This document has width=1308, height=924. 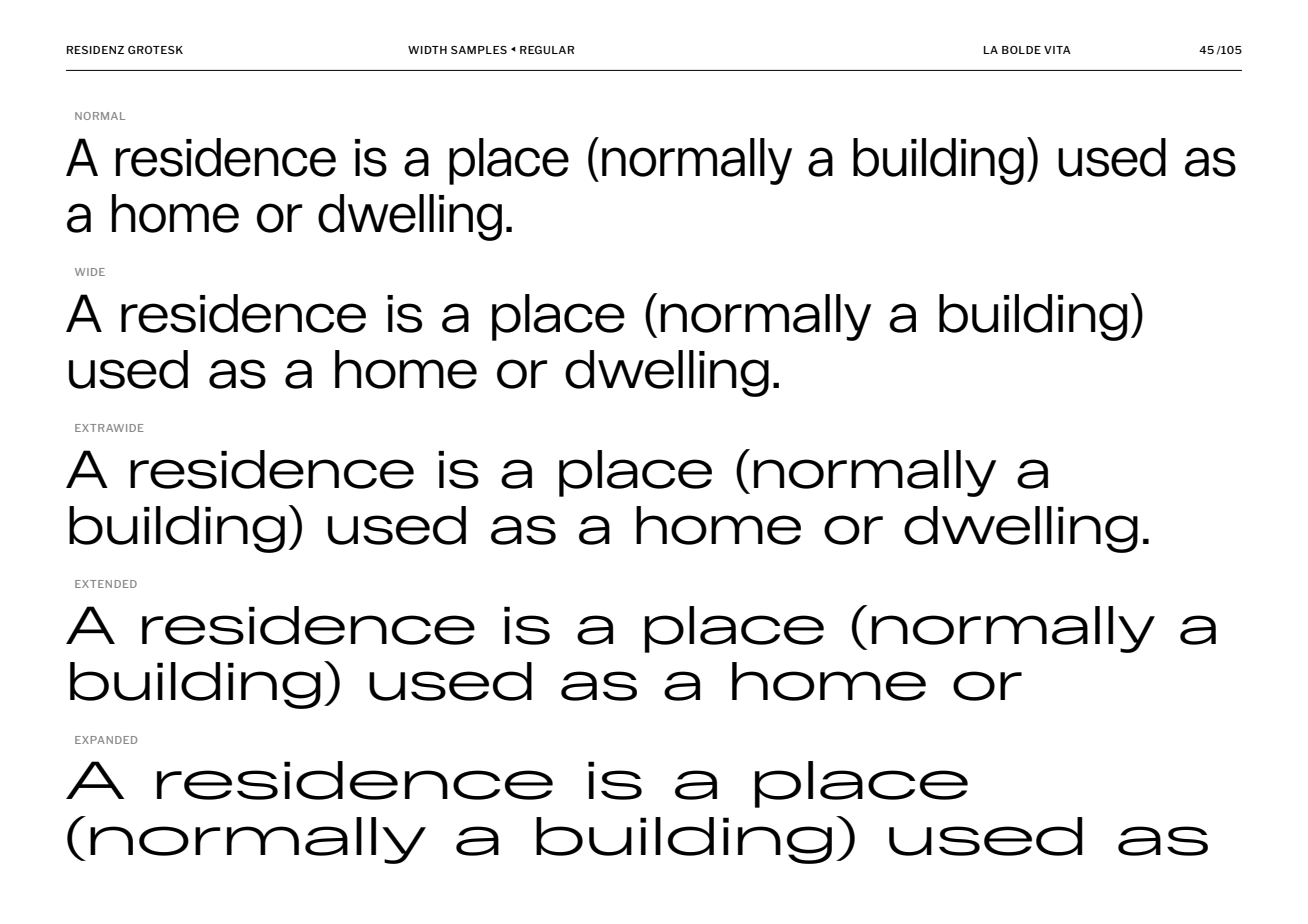 I want to click on SAMPLES, so click(x=479, y=50).
